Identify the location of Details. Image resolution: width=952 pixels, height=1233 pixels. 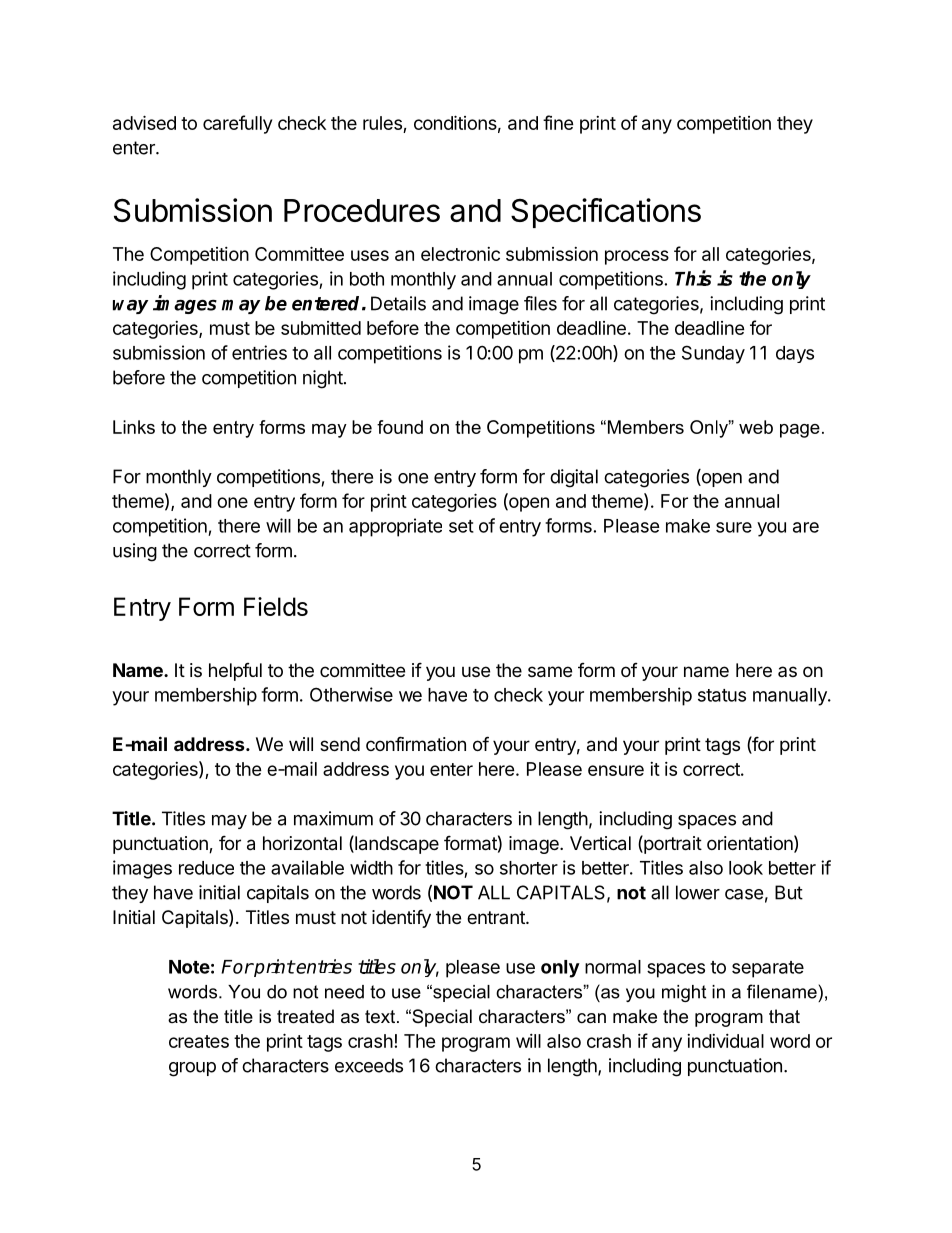
(398, 303).
